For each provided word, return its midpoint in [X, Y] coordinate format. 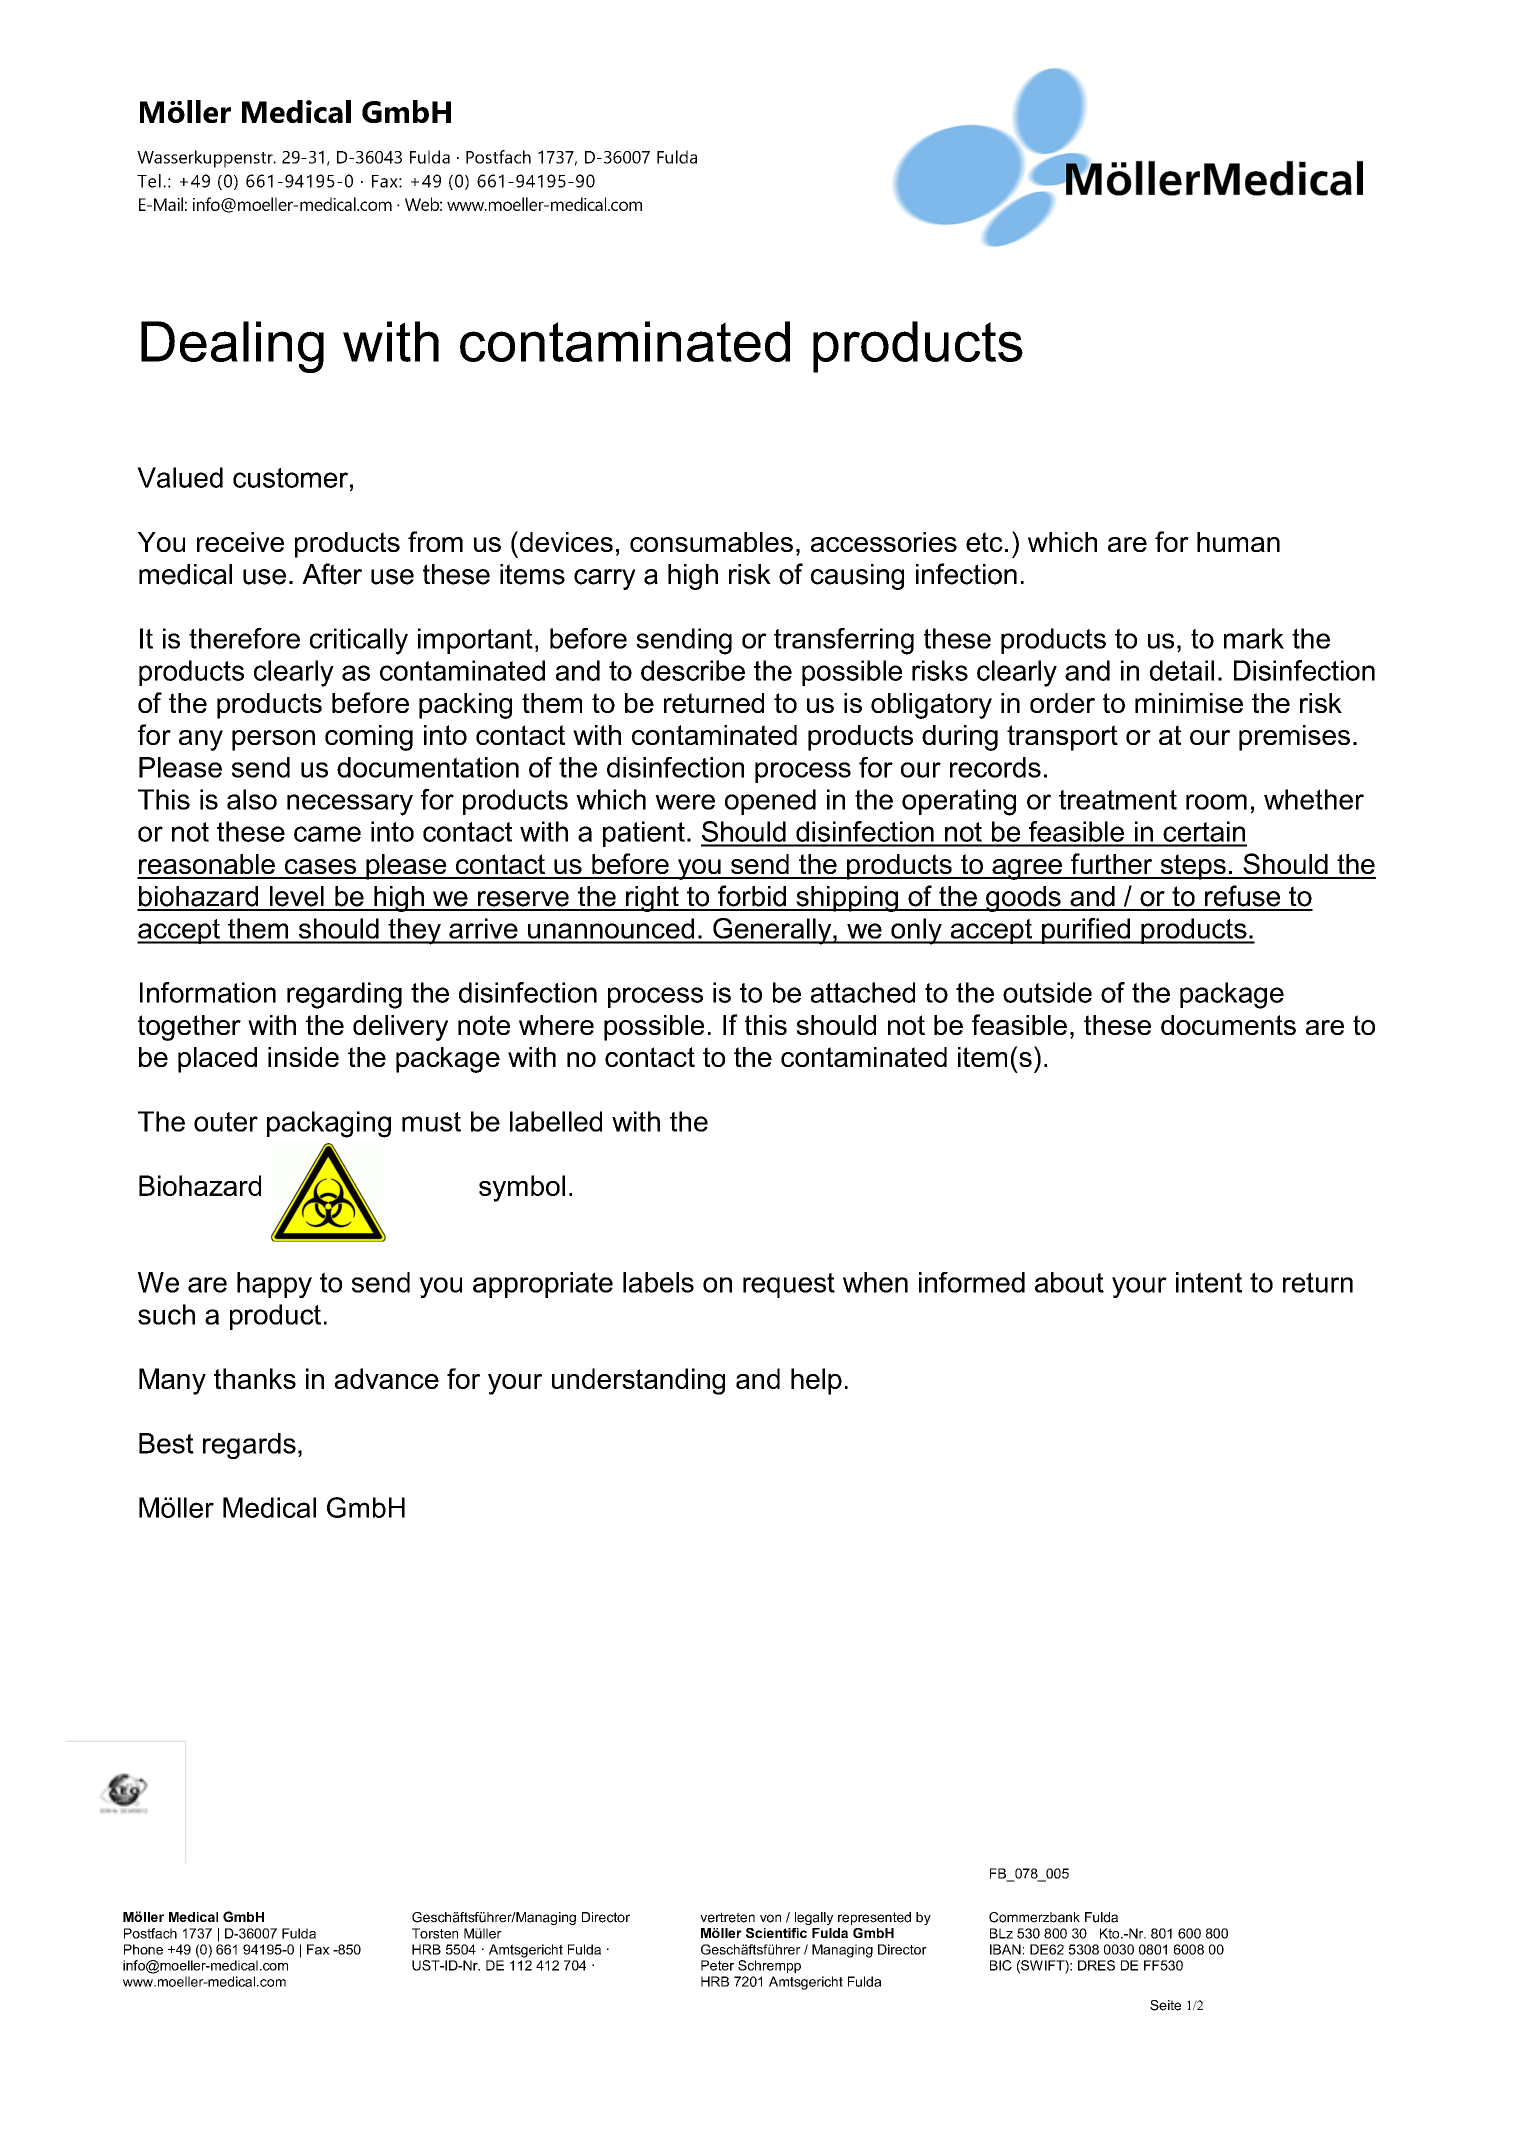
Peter [717, 1965]
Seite [1165, 2005]
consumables [711, 542]
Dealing [232, 347]
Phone [143, 1949]
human [1238, 542]
